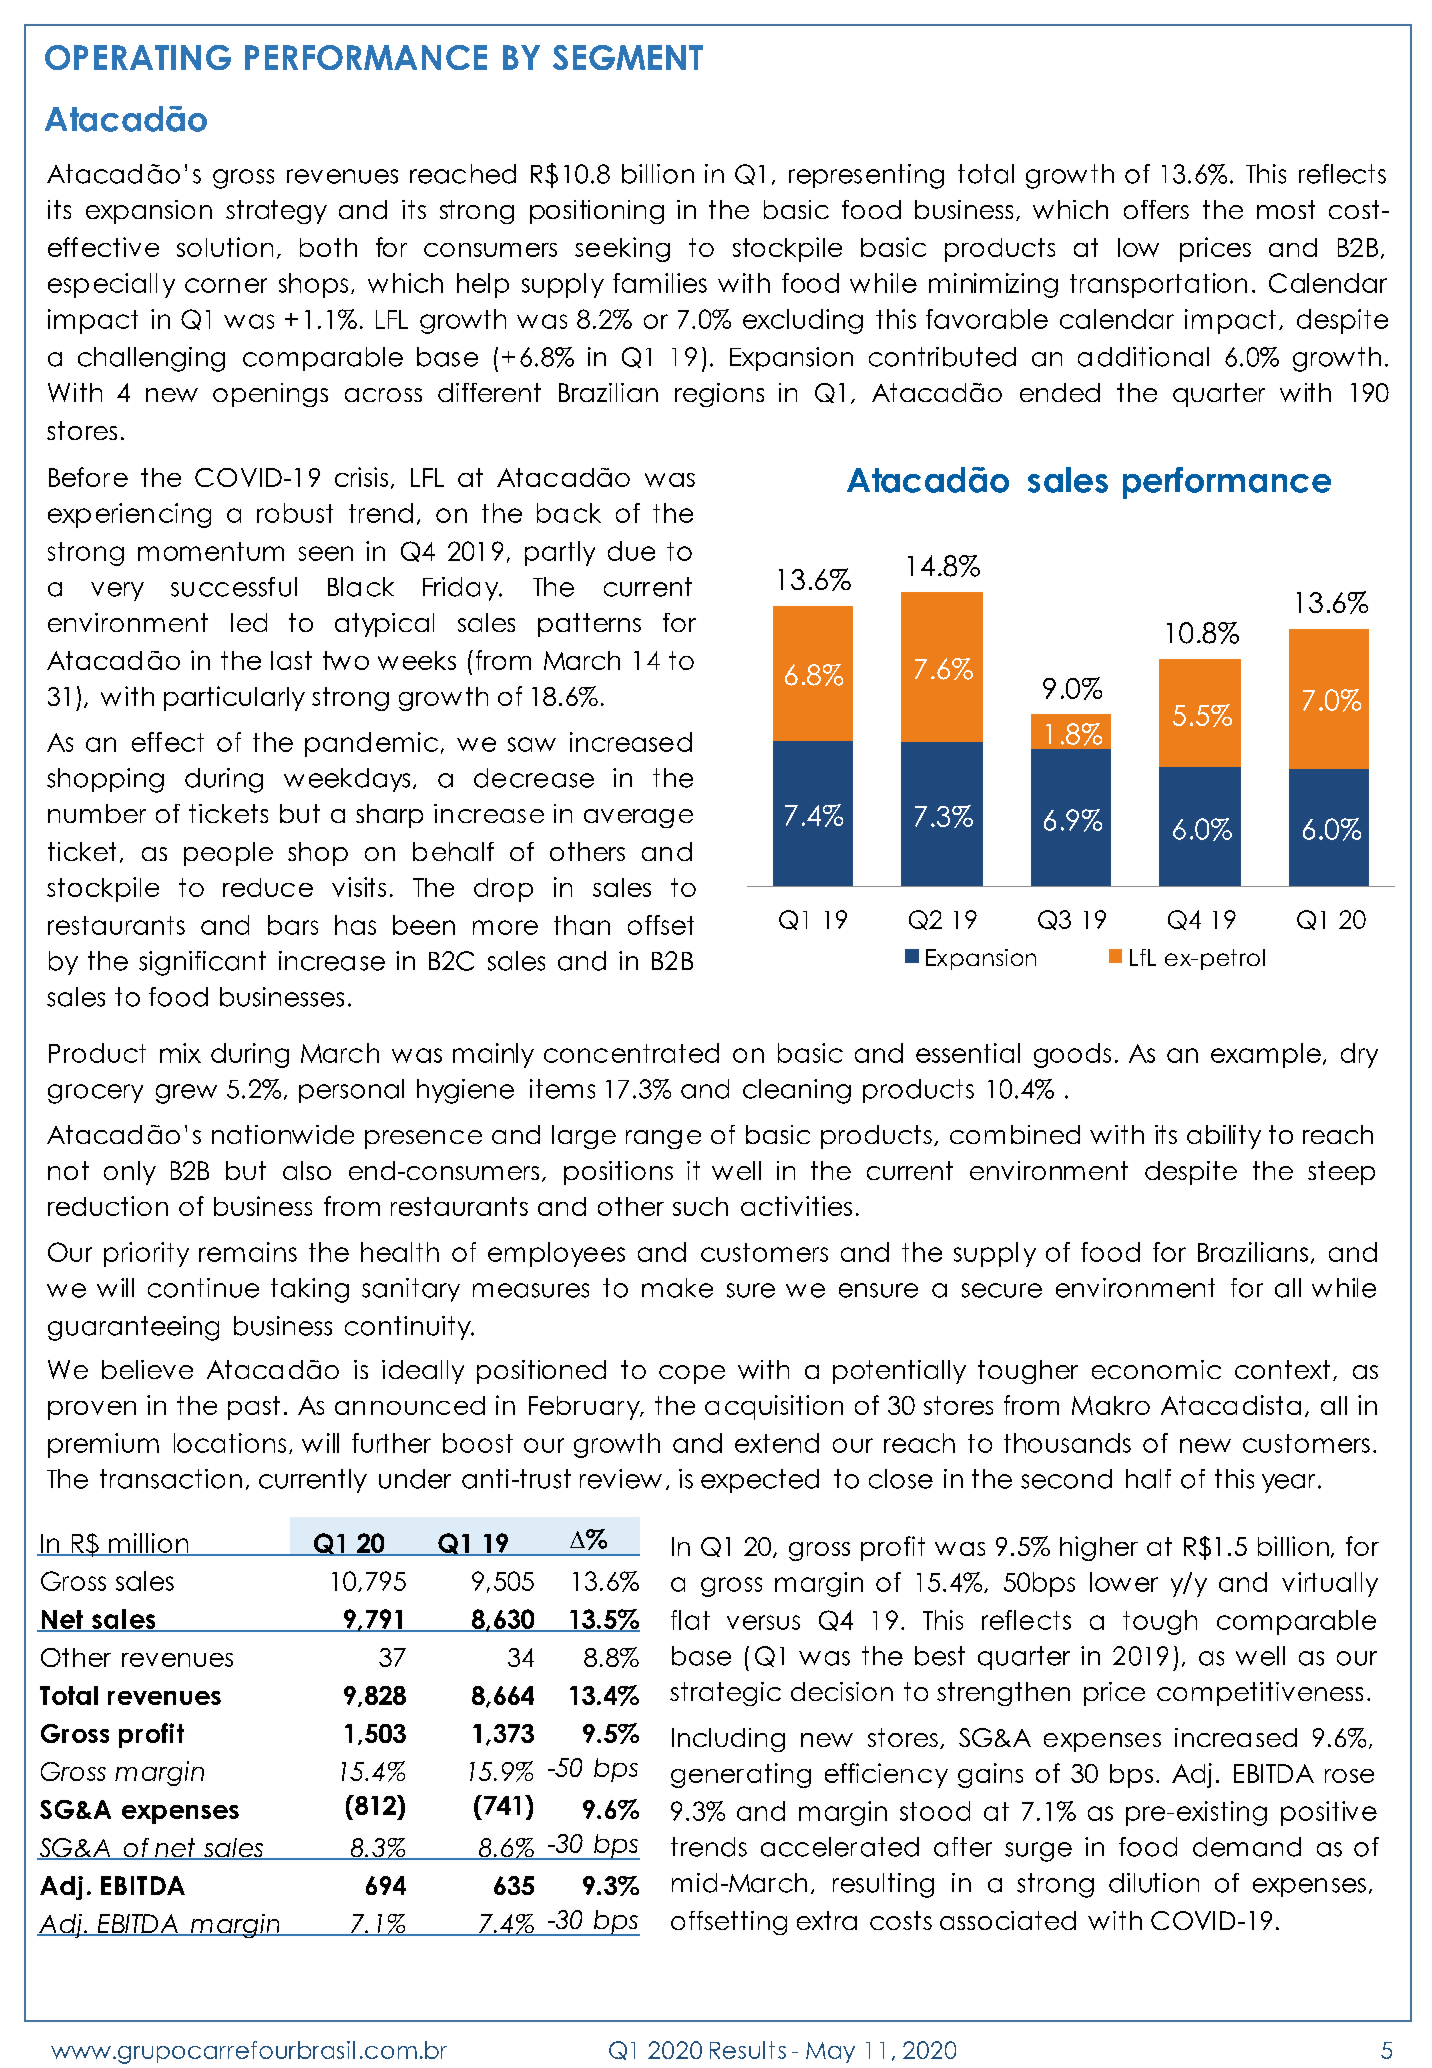  I want to click on transaction, so click(171, 1479).
